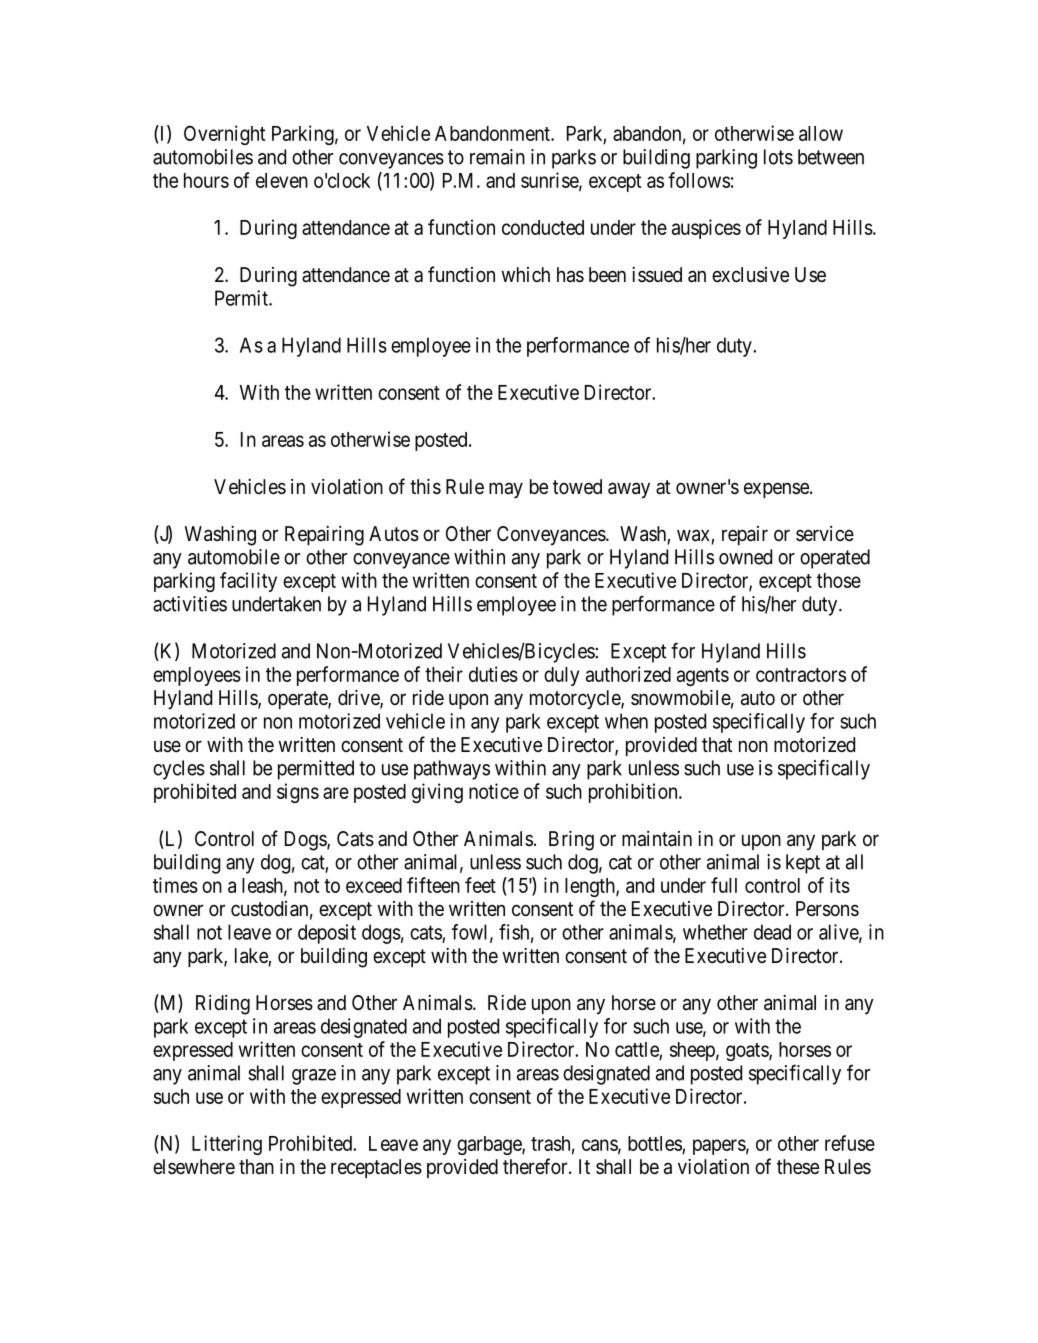 This page has width=1038, height=1343. What do you see at coordinates (506, 490) in the page?
I see `may` at bounding box center [506, 490].
